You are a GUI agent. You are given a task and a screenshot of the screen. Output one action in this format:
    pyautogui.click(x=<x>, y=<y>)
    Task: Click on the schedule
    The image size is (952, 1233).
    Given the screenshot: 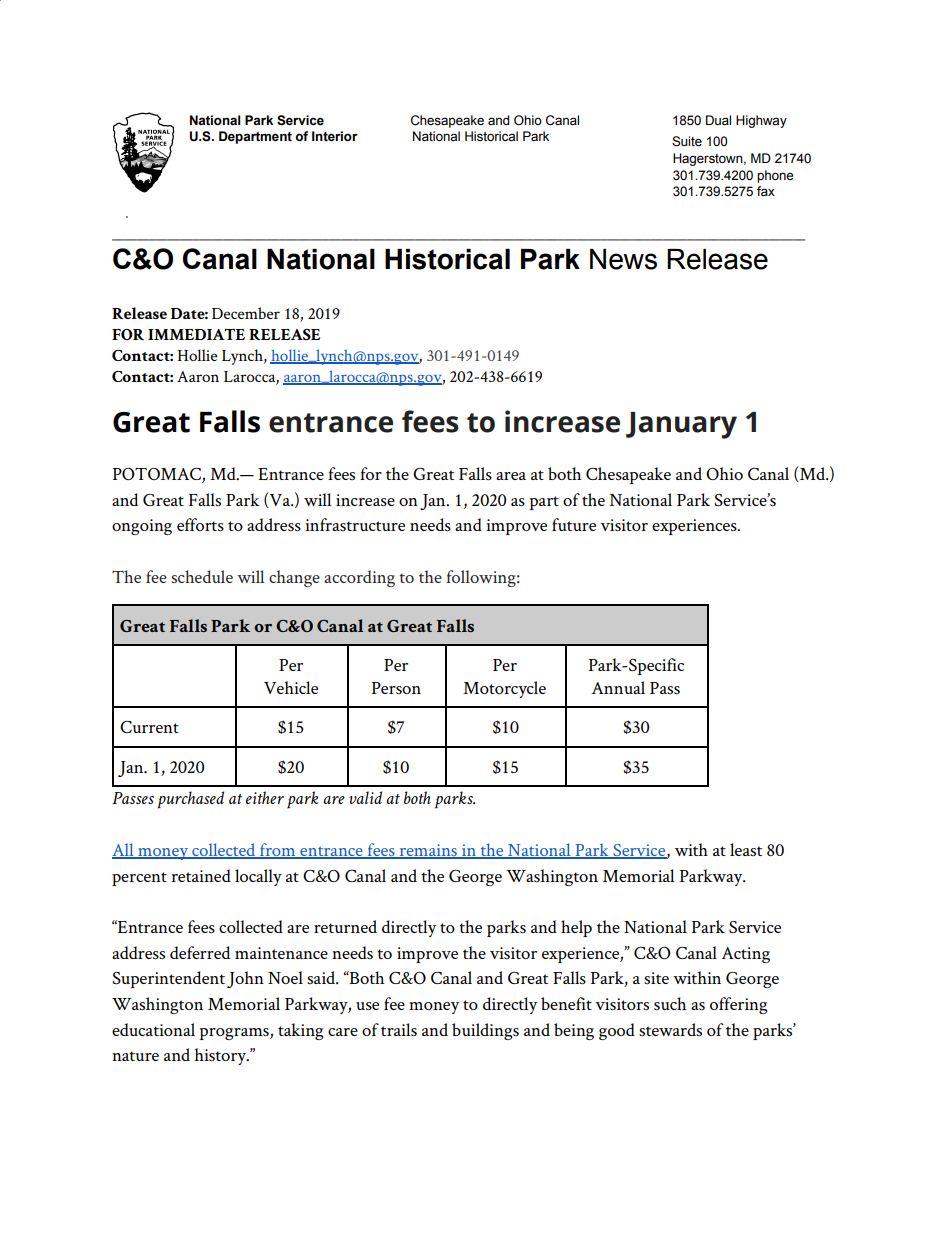 What is the action you would take?
    pyautogui.click(x=202, y=576)
